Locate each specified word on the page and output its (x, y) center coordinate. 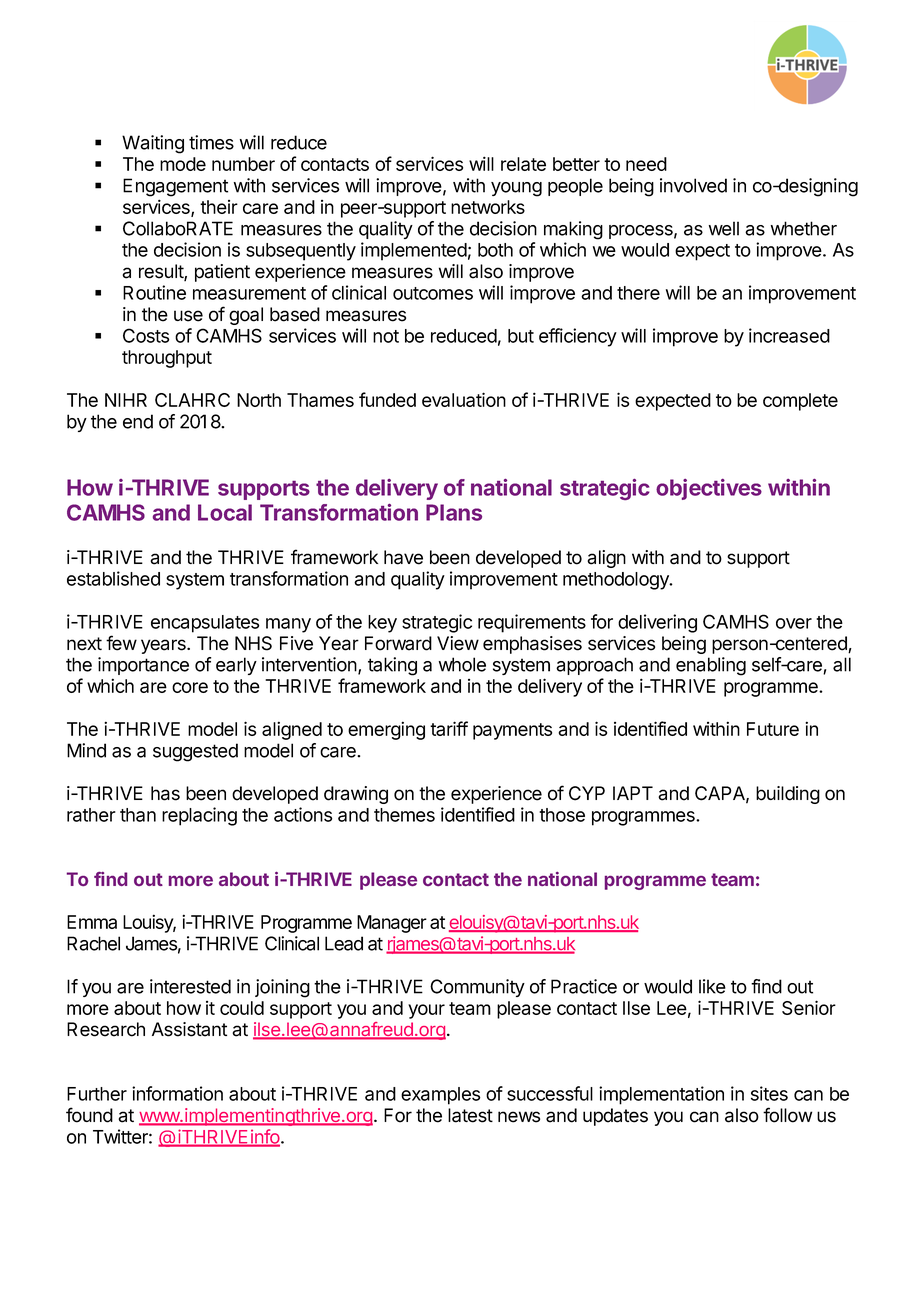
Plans (454, 512)
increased (789, 335)
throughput (167, 359)
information (177, 1093)
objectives (709, 489)
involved (693, 185)
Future (773, 729)
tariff (449, 728)
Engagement (175, 187)
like (712, 986)
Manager (392, 924)
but (521, 336)
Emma (92, 922)
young (516, 189)
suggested (195, 752)
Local (225, 512)
